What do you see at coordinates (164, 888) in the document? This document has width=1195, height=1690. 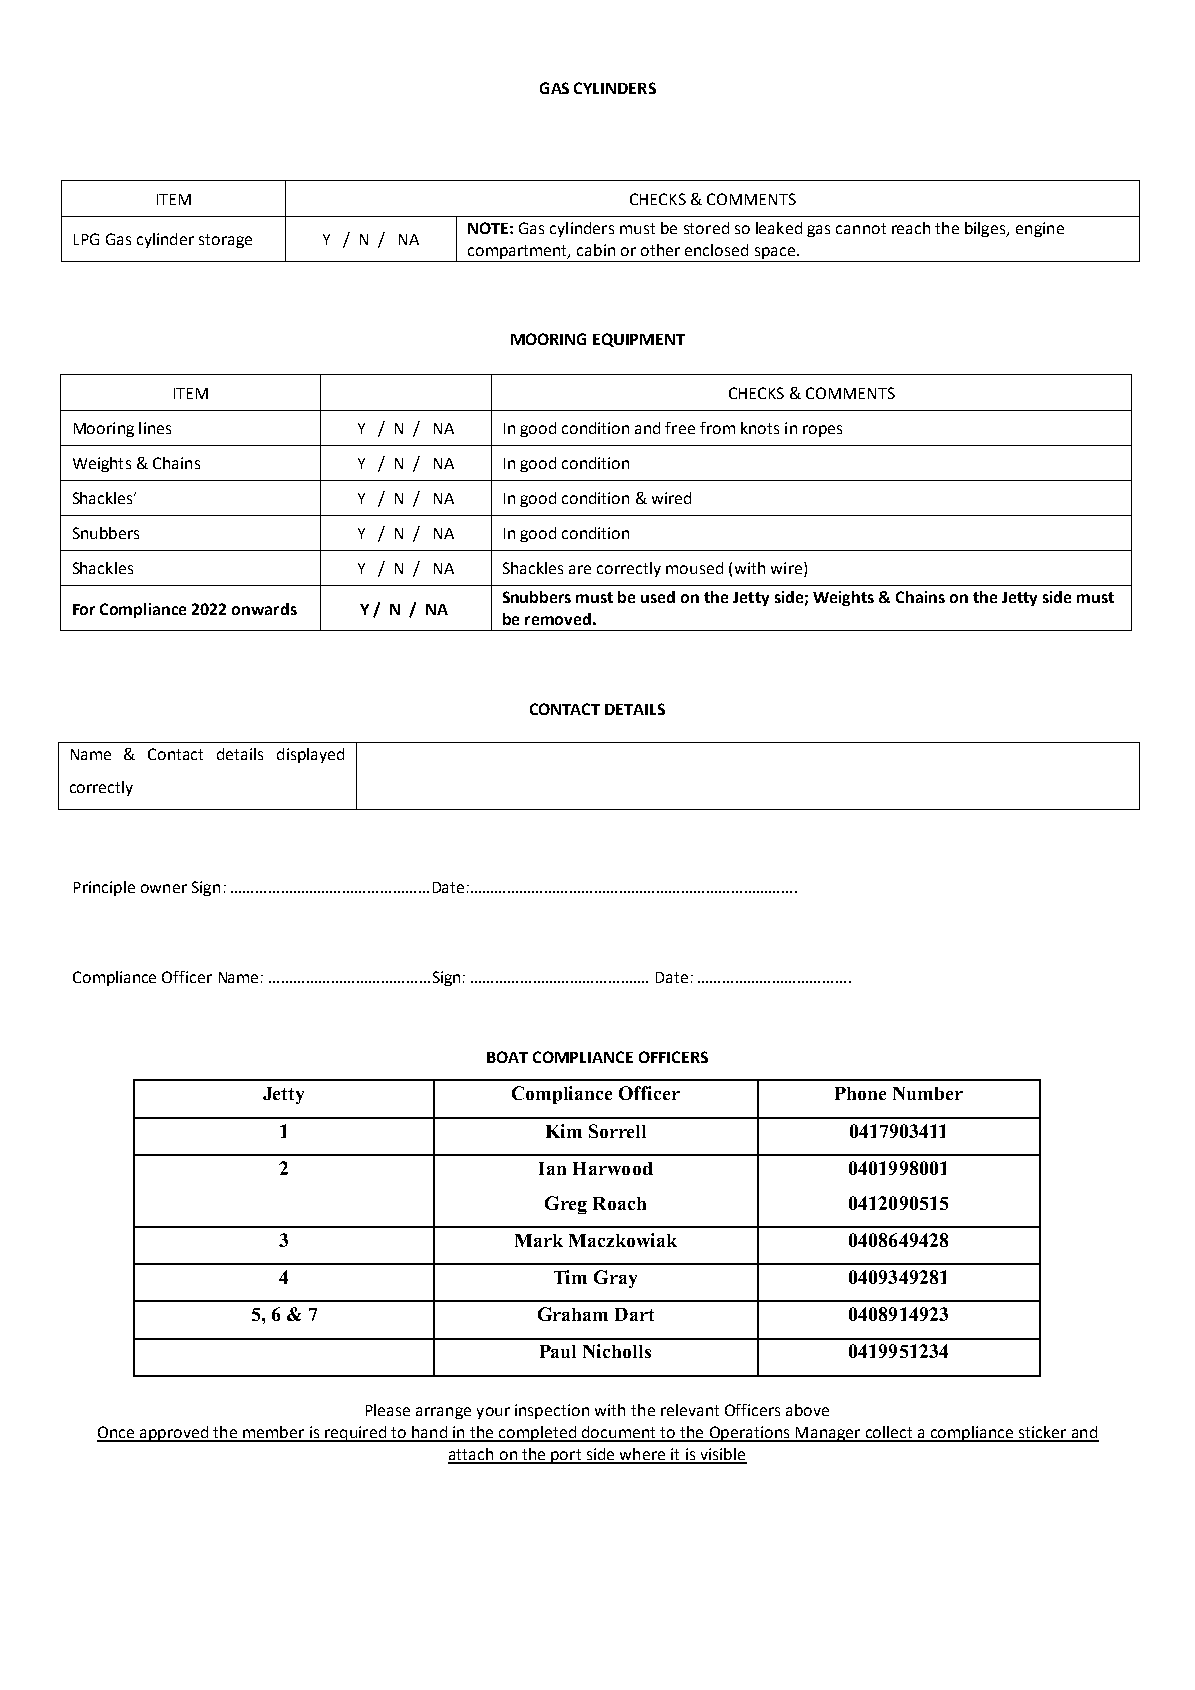 I see `owner` at bounding box center [164, 888].
